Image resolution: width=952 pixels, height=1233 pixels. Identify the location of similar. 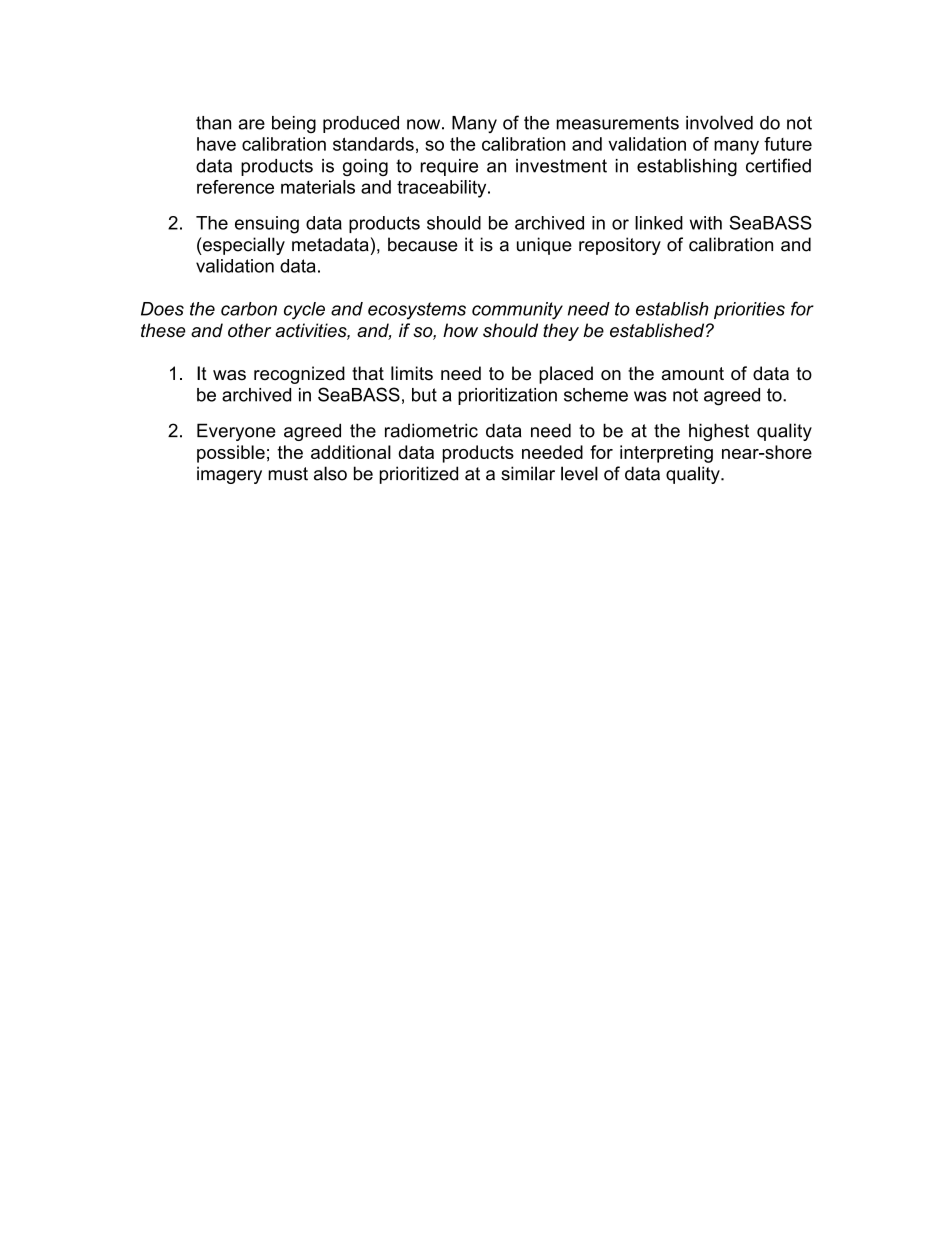
(528, 473).
